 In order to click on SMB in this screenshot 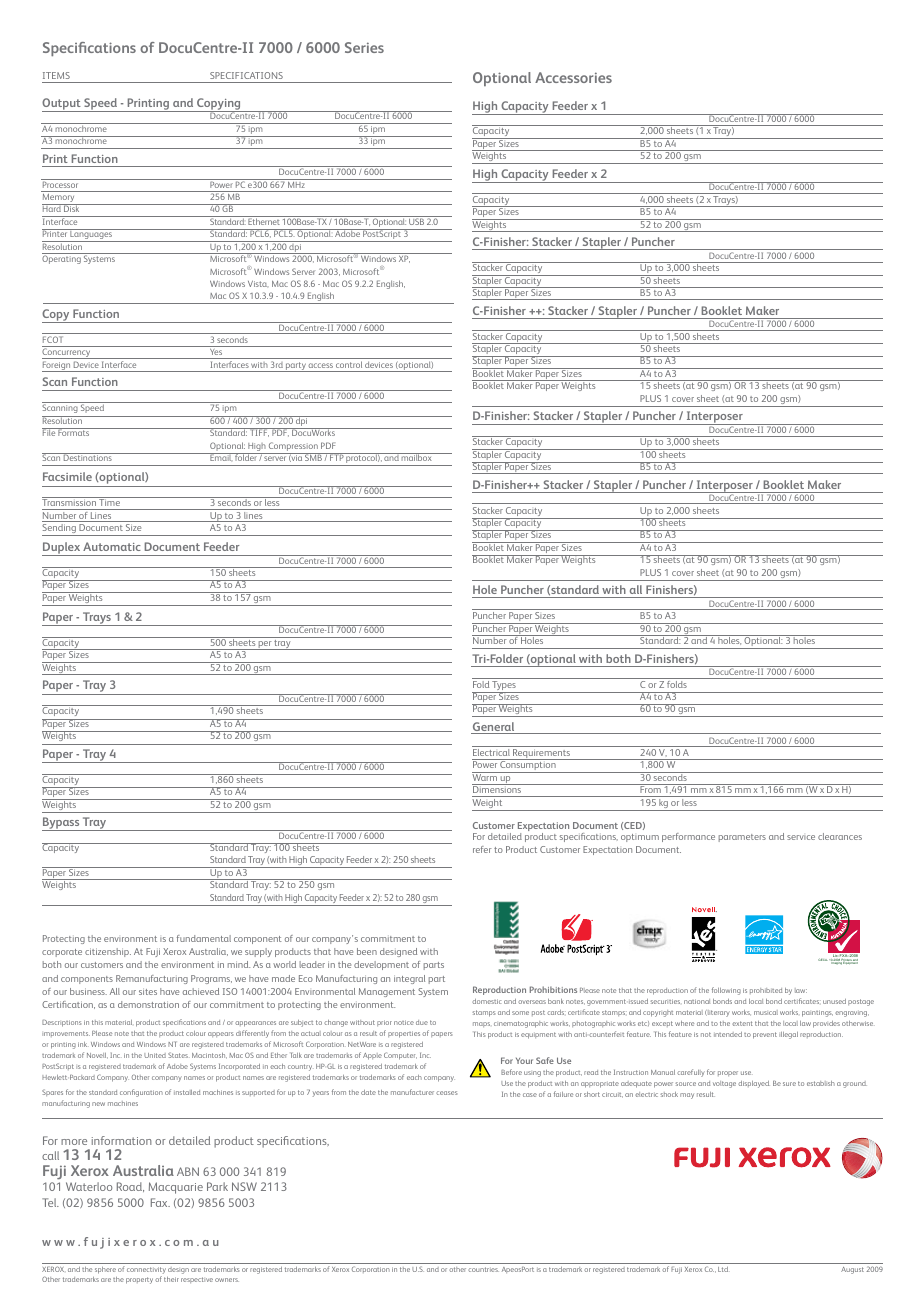, I will do `click(313, 457)`.
